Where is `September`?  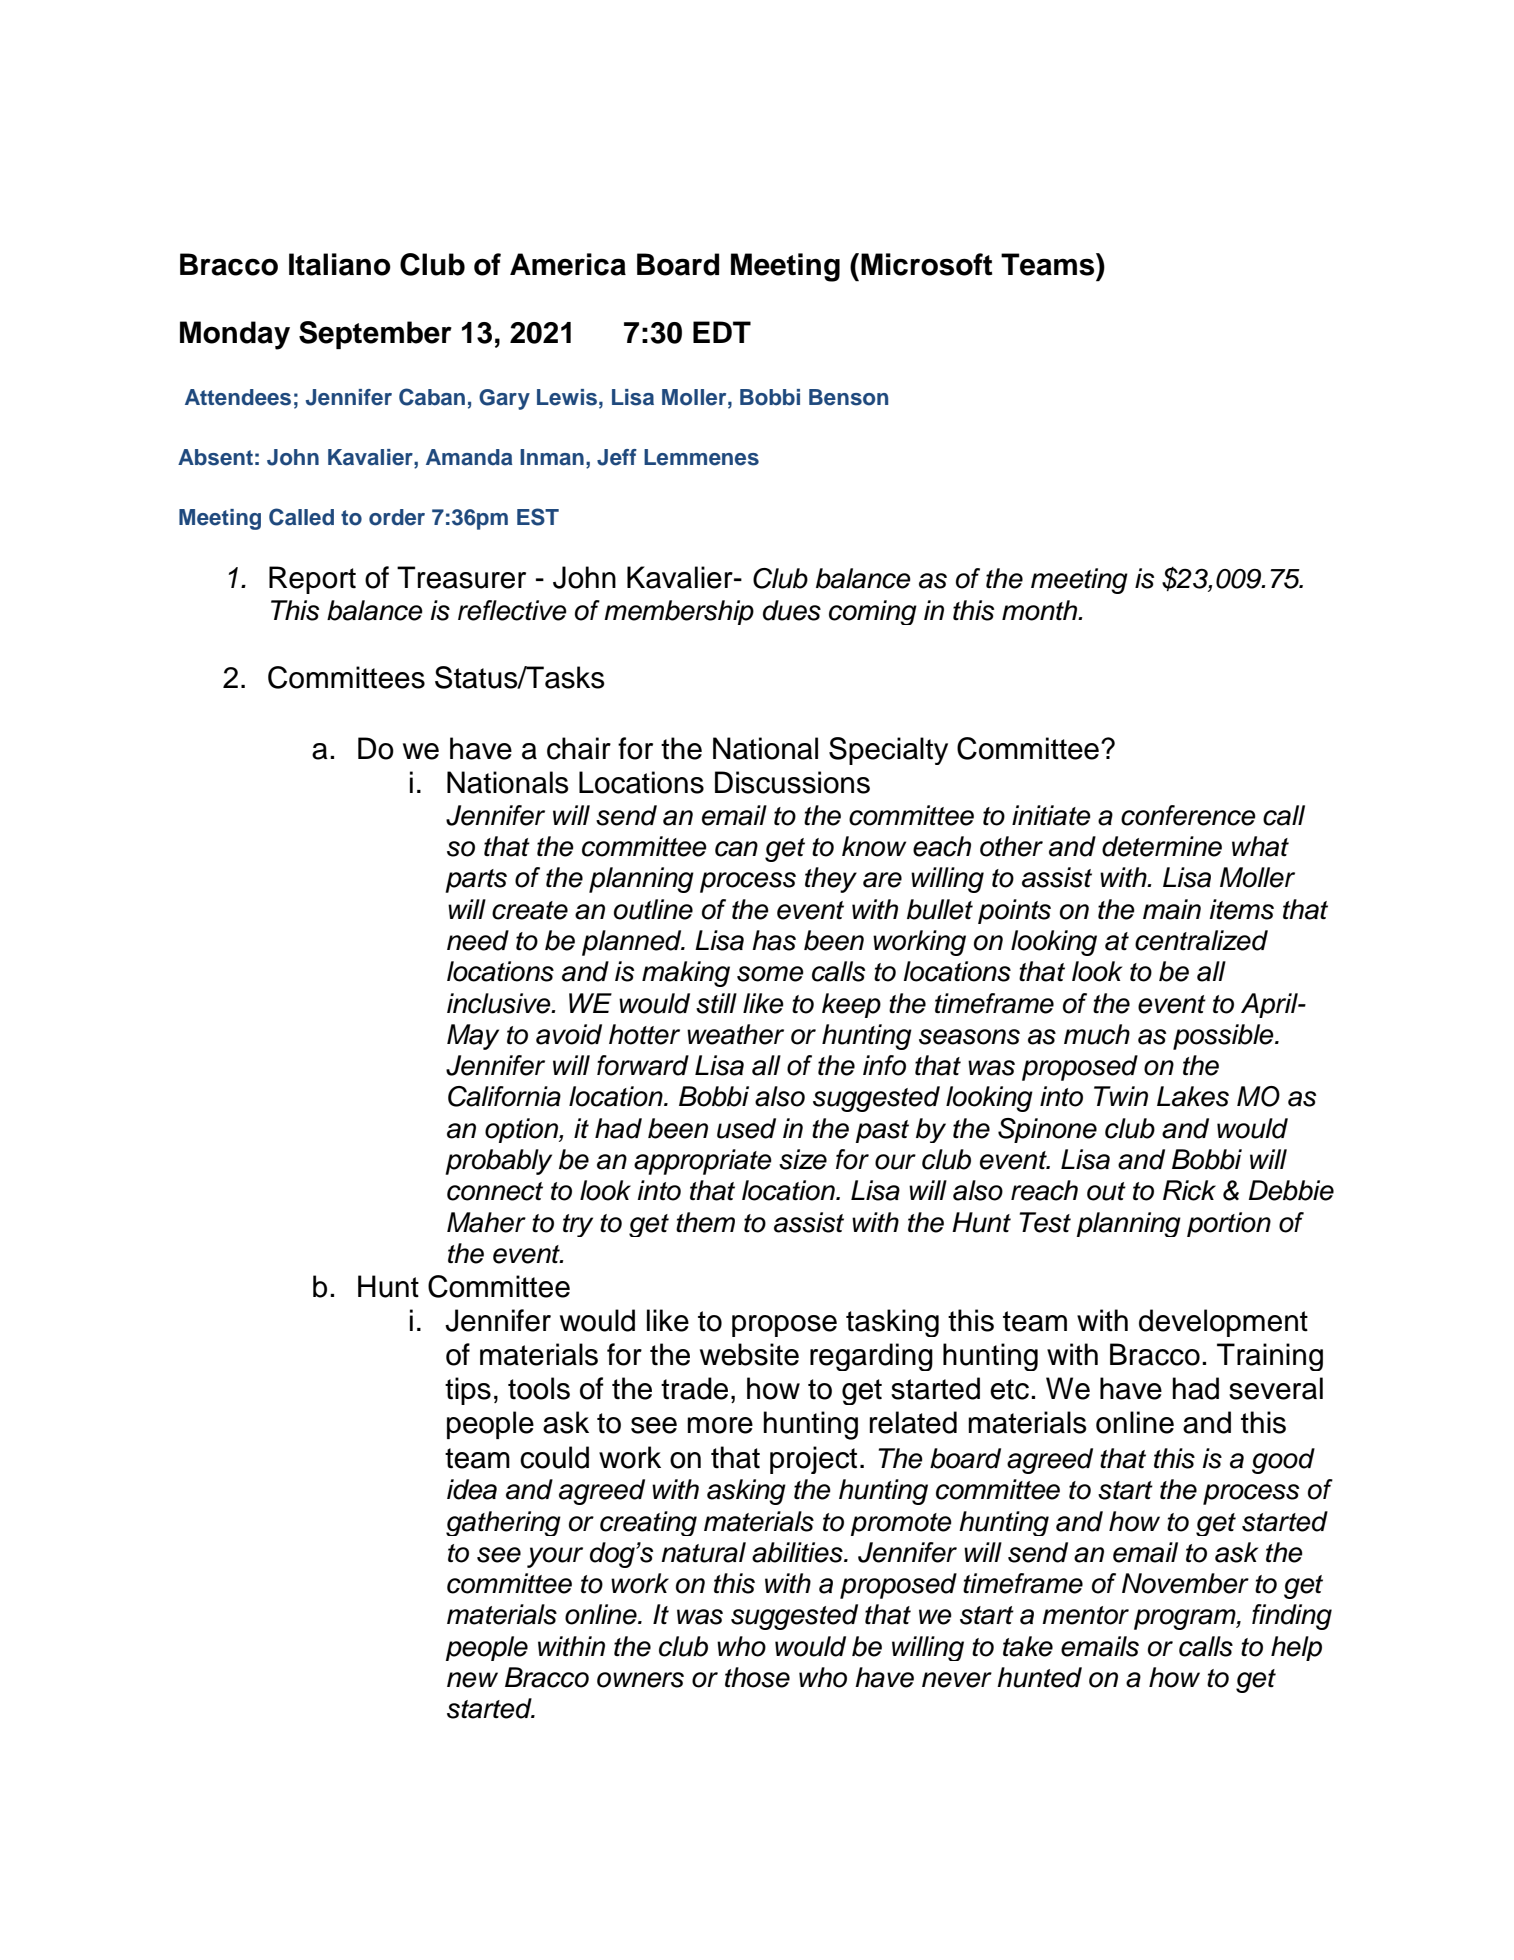
September is located at coordinates (375, 335).
